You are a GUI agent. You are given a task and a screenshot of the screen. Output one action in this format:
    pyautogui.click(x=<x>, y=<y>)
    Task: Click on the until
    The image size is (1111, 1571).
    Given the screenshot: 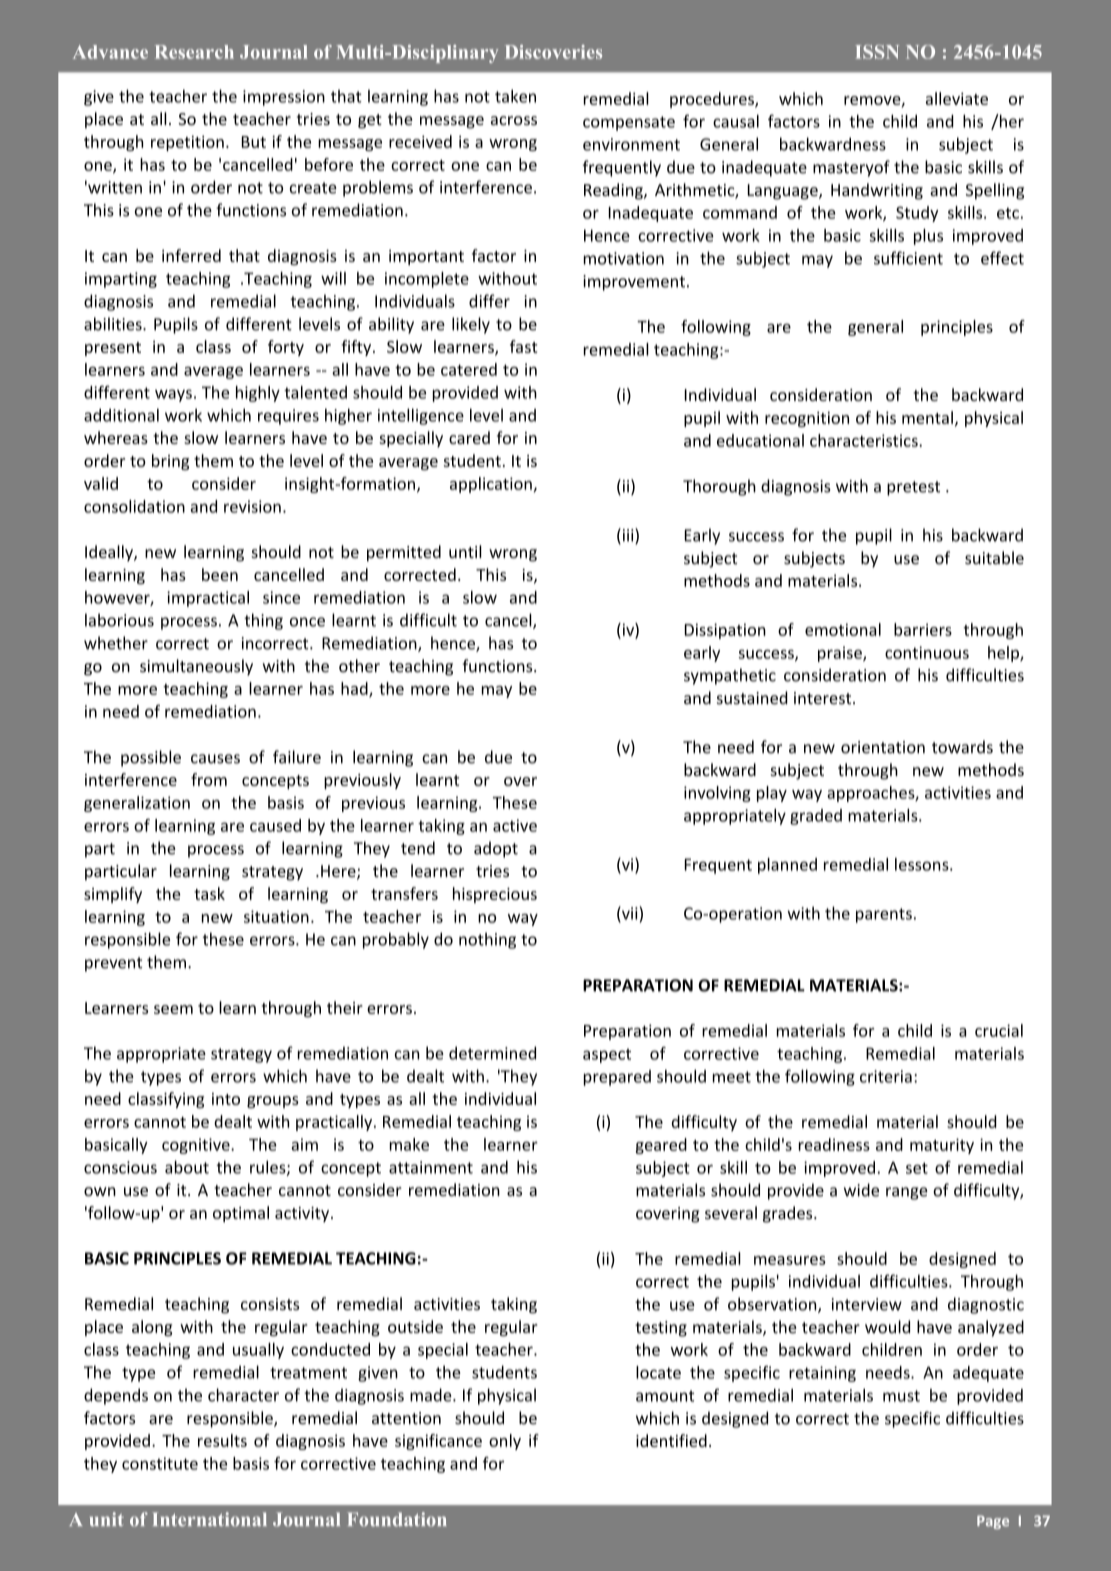 What is the action you would take?
    pyautogui.click(x=465, y=551)
